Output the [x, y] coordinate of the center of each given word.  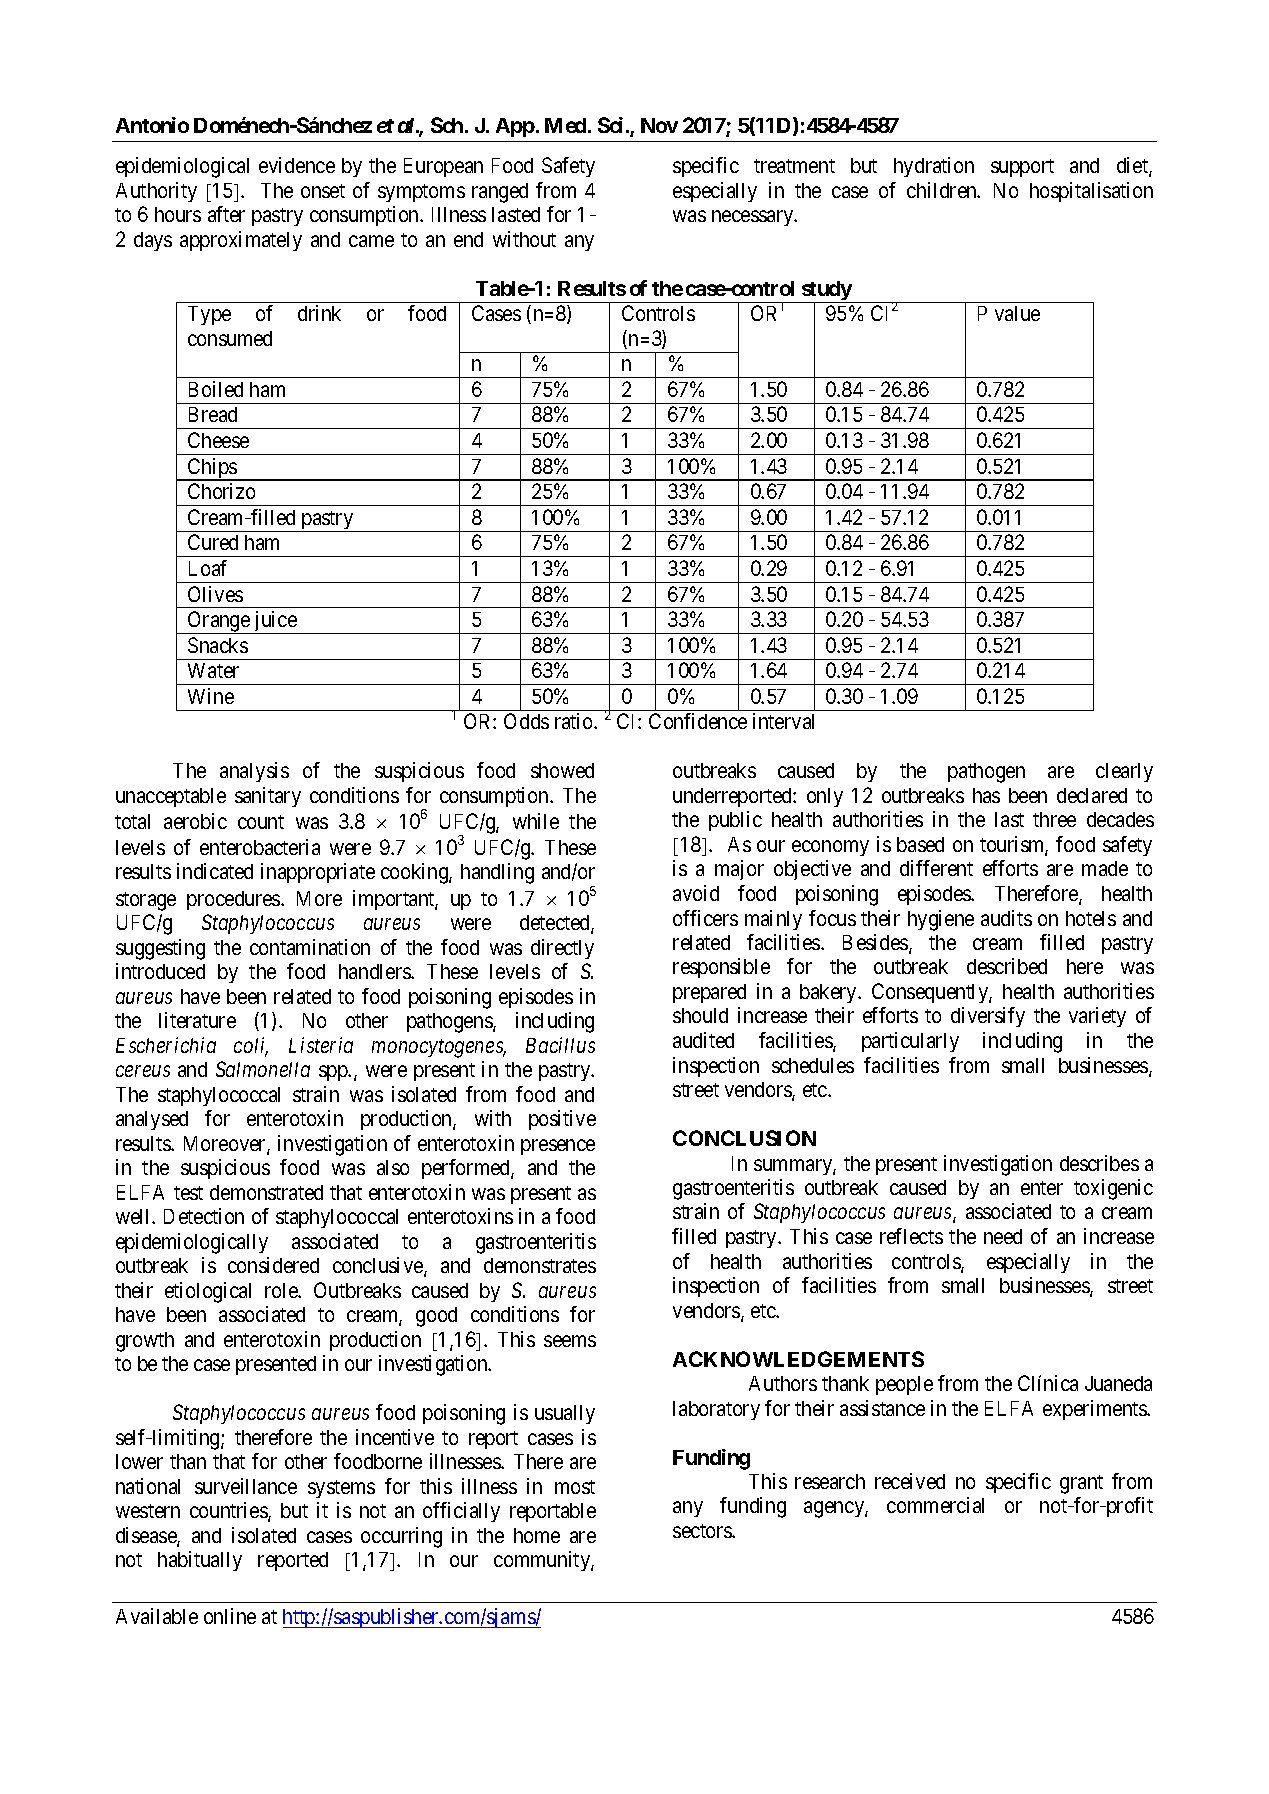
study [826, 292]
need [1003, 1236]
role [282, 1290]
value [1017, 313]
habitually [200, 1561]
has [986, 795]
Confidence [698, 721]
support [1022, 168]
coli [251, 1046]
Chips [212, 469]
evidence [297, 165]
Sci [610, 125]
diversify [988, 1017]
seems [570, 1341]
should [700, 1015]
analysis [254, 772]
